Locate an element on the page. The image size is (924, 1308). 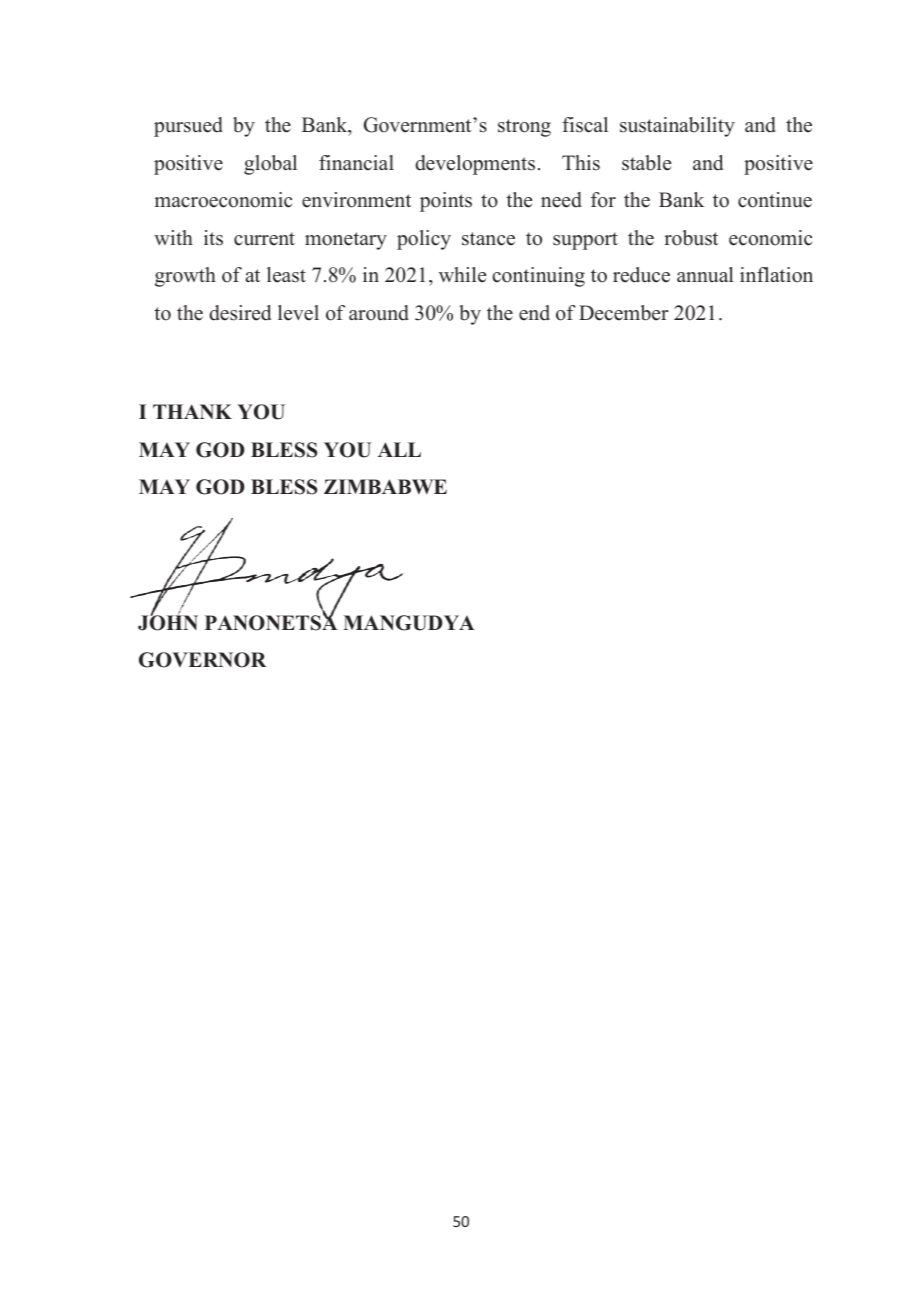
annual is located at coordinates (705, 275).
